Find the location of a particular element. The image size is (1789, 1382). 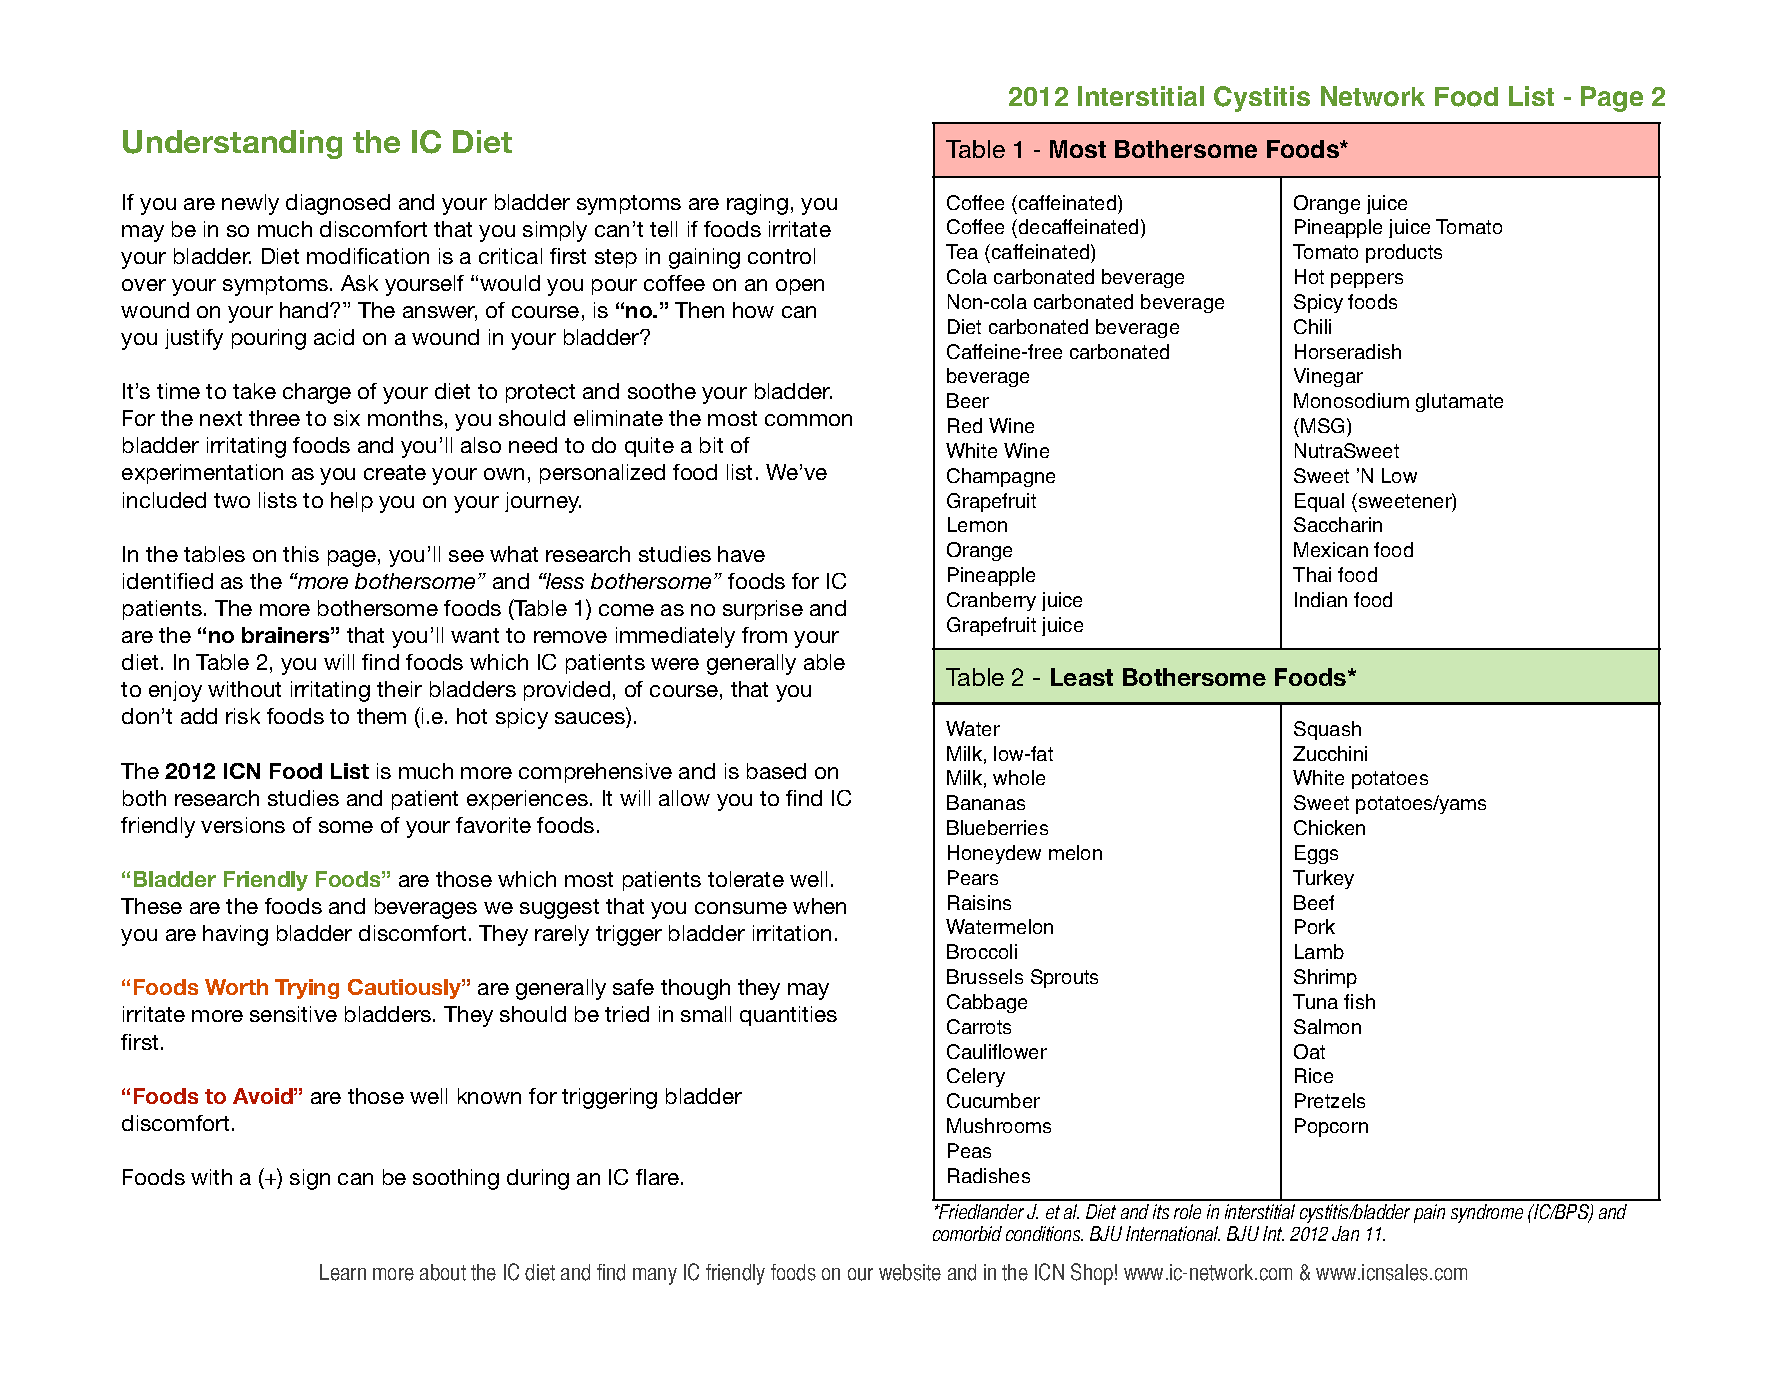

based is located at coordinates (776, 771).
